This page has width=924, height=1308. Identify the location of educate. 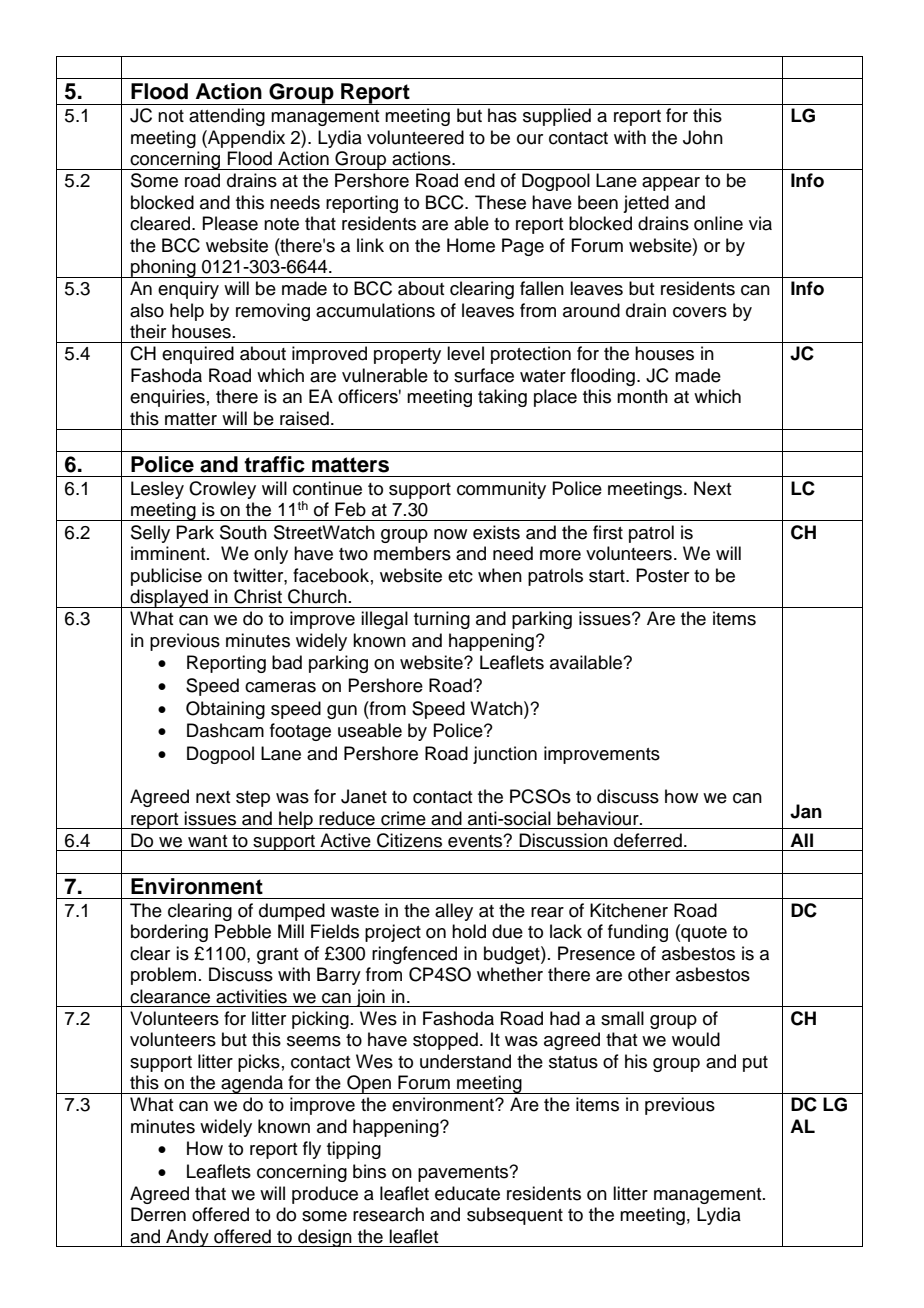
(467, 1193).
